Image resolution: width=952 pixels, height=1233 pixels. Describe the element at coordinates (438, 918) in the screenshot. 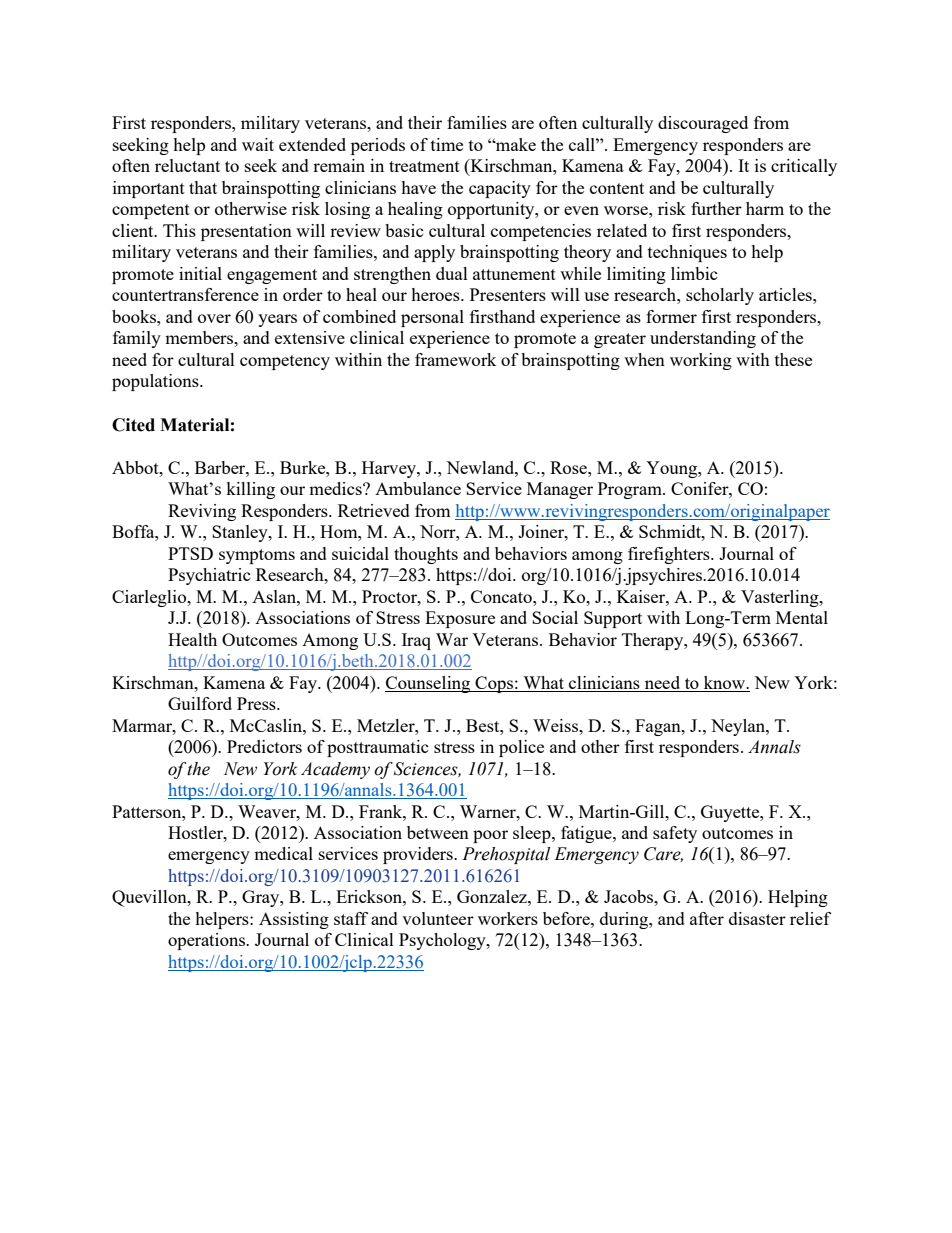

I see `volunteer` at that location.
